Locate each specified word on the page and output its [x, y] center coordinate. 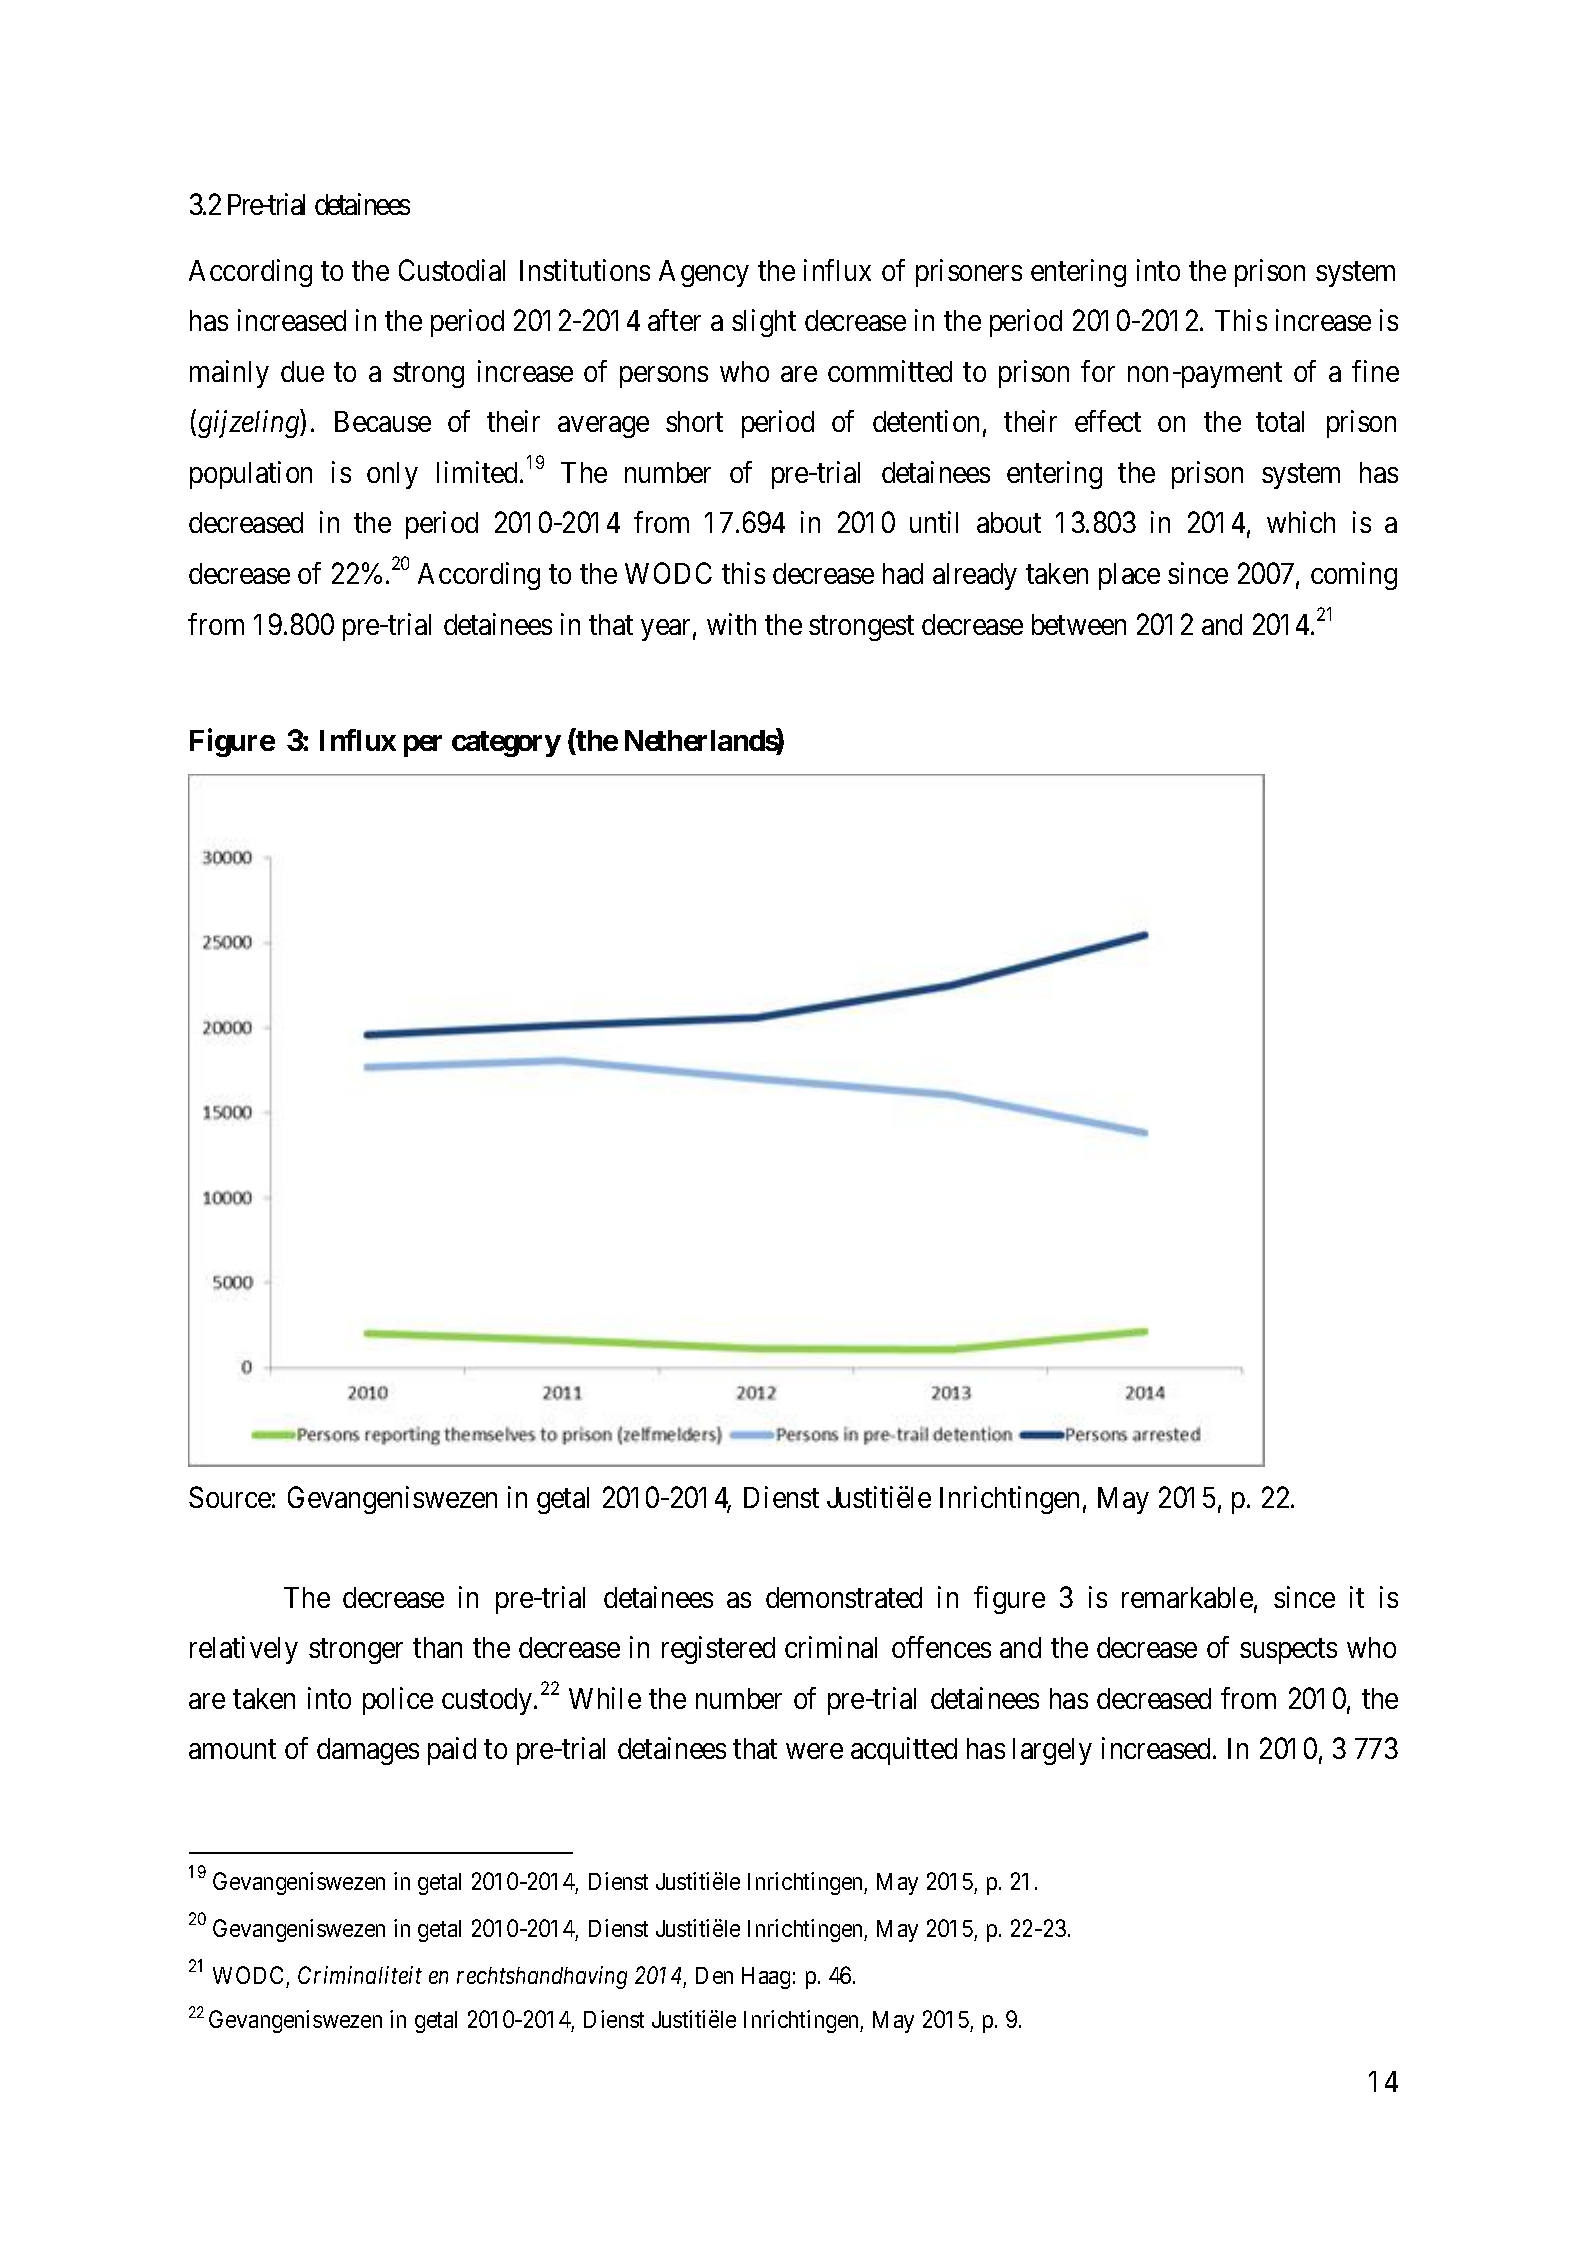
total [1280, 421]
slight [764, 323]
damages [368, 1751]
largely [1052, 1751]
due [302, 371]
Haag [766, 1978]
